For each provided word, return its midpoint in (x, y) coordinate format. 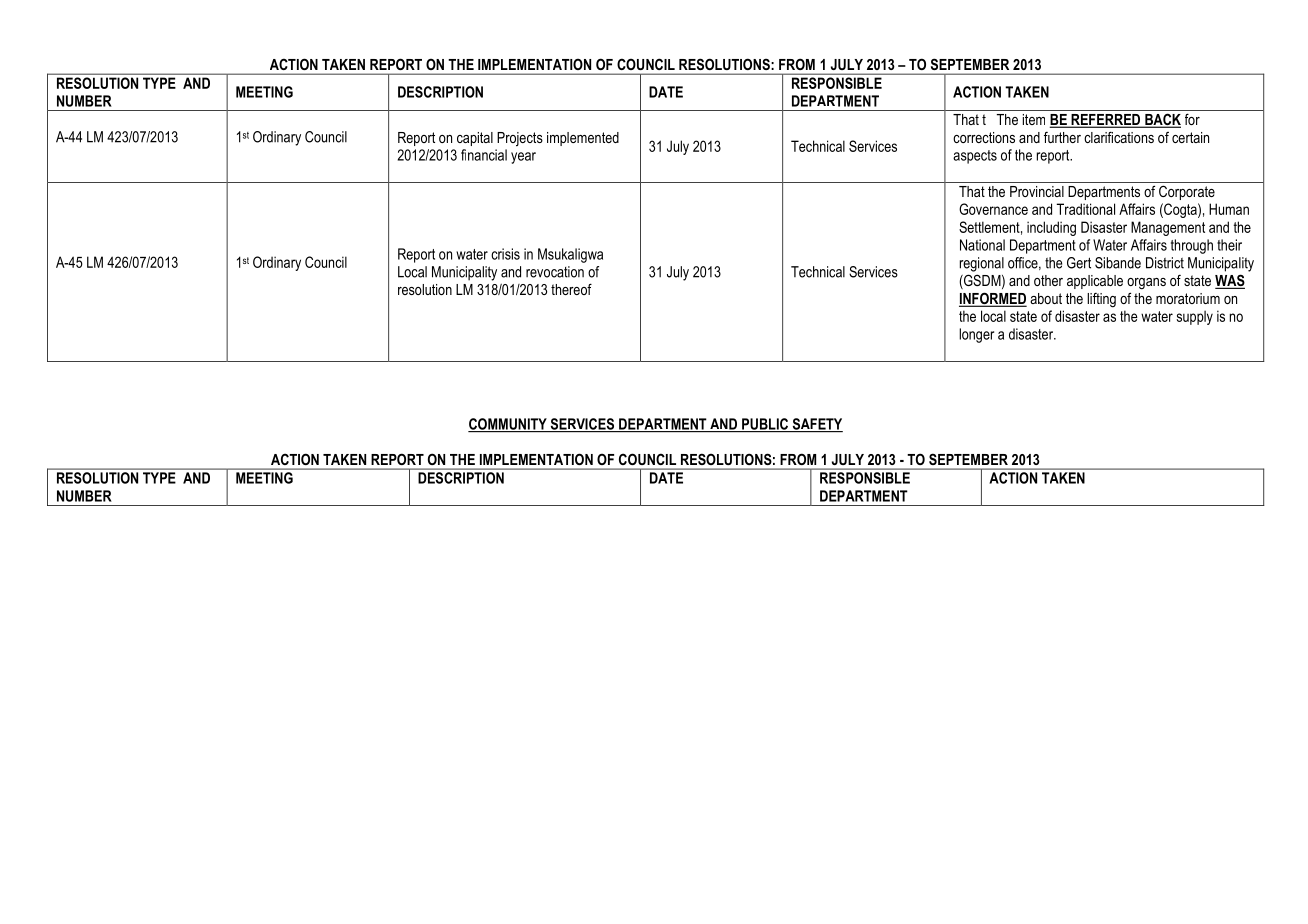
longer (976, 335)
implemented (583, 139)
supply (1195, 317)
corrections (984, 137)
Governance (993, 209)
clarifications (1119, 137)
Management (1168, 228)
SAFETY (816, 425)
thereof (571, 289)
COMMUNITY (508, 425)
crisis (505, 254)
